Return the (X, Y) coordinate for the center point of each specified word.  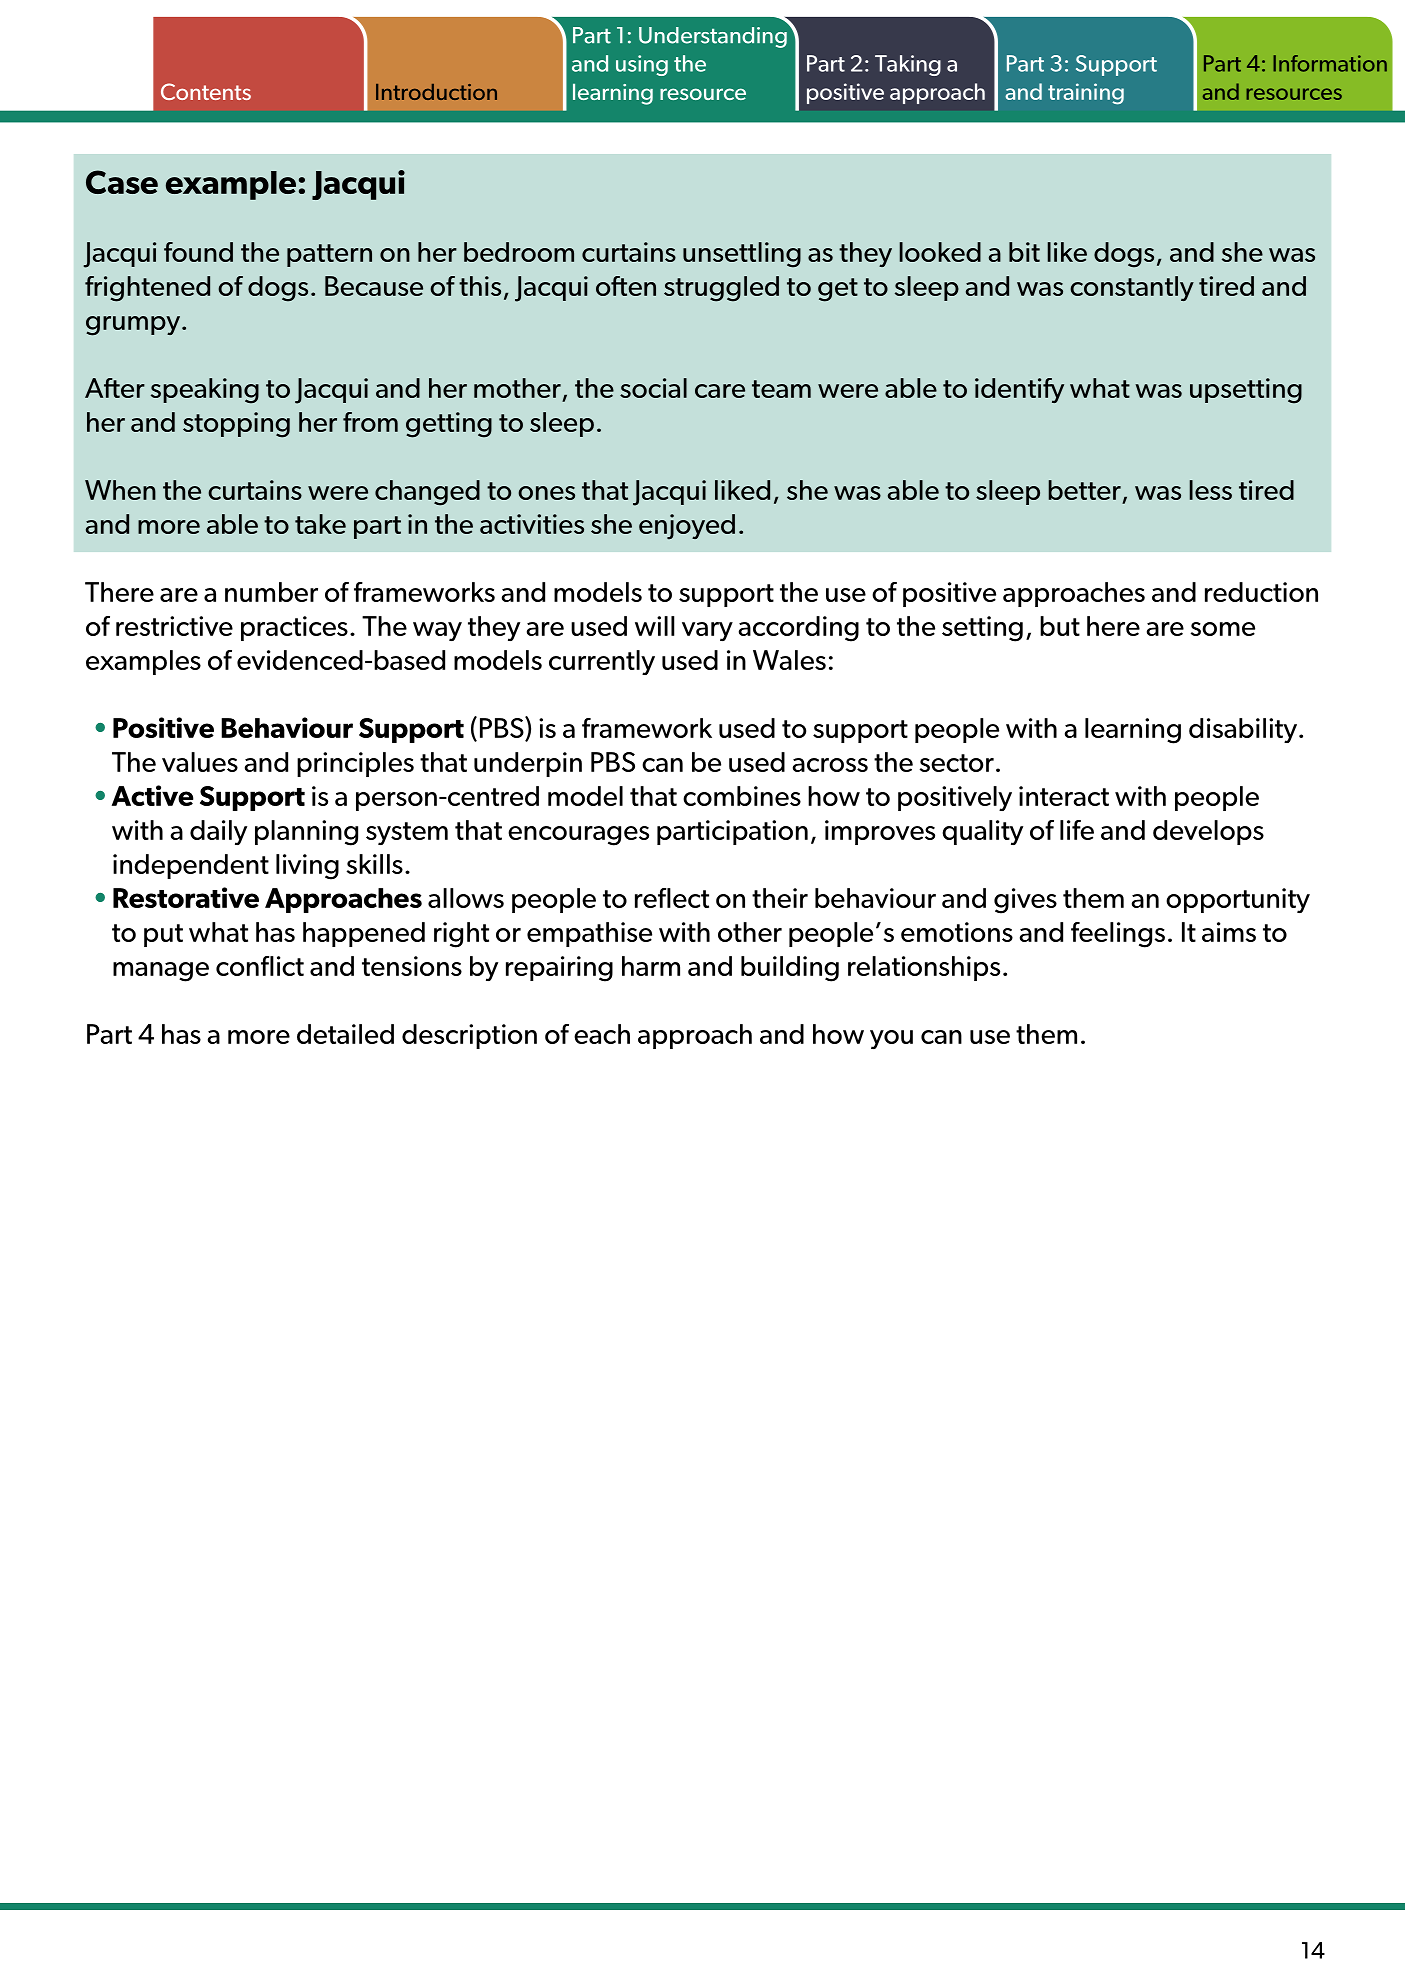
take (320, 524)
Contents (206, 91)
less (1210, 490)
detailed (345, 1034)
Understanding (714, 36)
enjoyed (687, 527)
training (1086, 94)
